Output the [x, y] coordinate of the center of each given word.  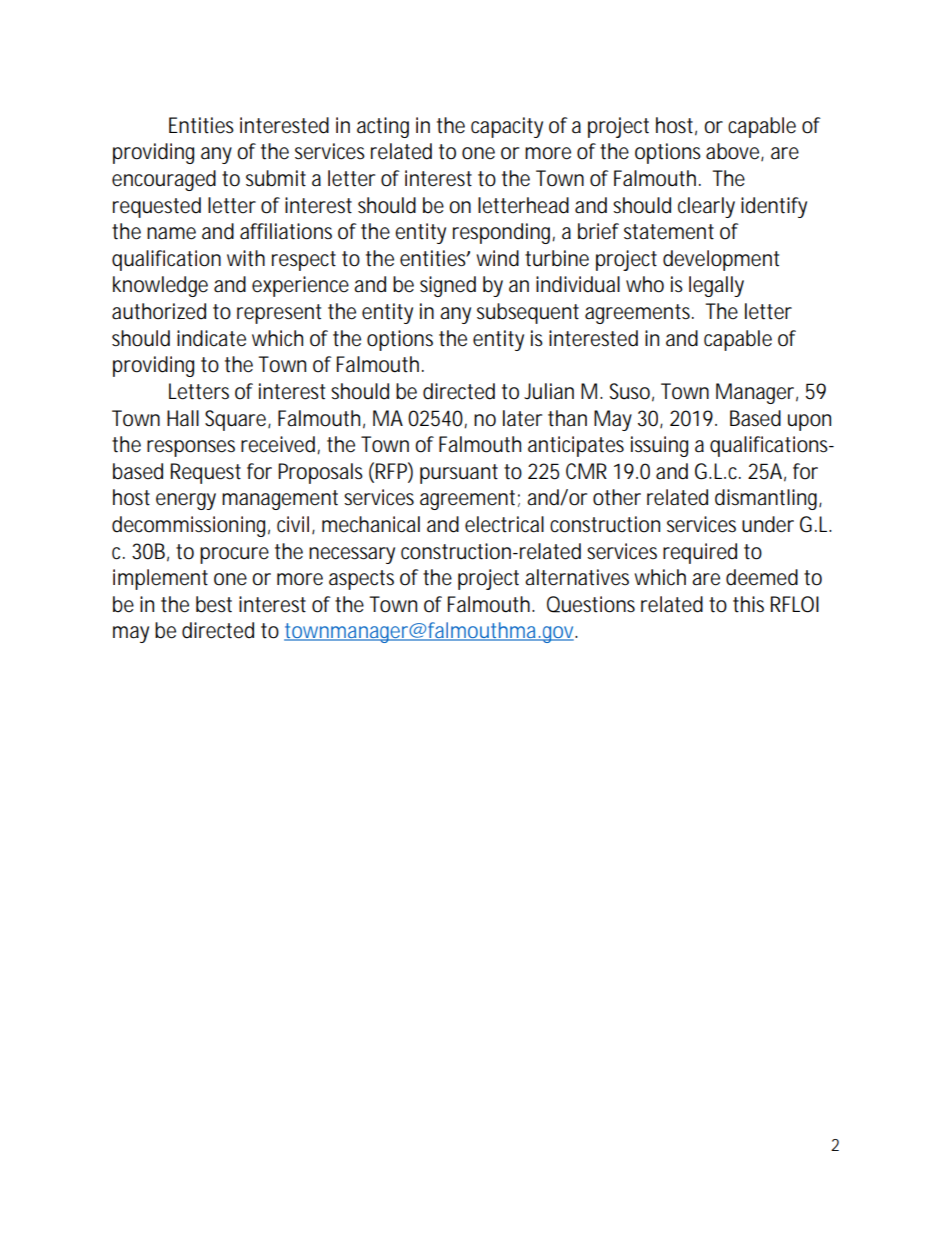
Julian [549, 391]
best [214, 604]
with [246, 258]
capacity [507, 127]
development [721, 260]
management [280, 500]
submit [276, 178]
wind [497, 258]
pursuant [459, 474]
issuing [659, 446]
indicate [211, 338]
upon [809, 422]
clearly [706, 207]
